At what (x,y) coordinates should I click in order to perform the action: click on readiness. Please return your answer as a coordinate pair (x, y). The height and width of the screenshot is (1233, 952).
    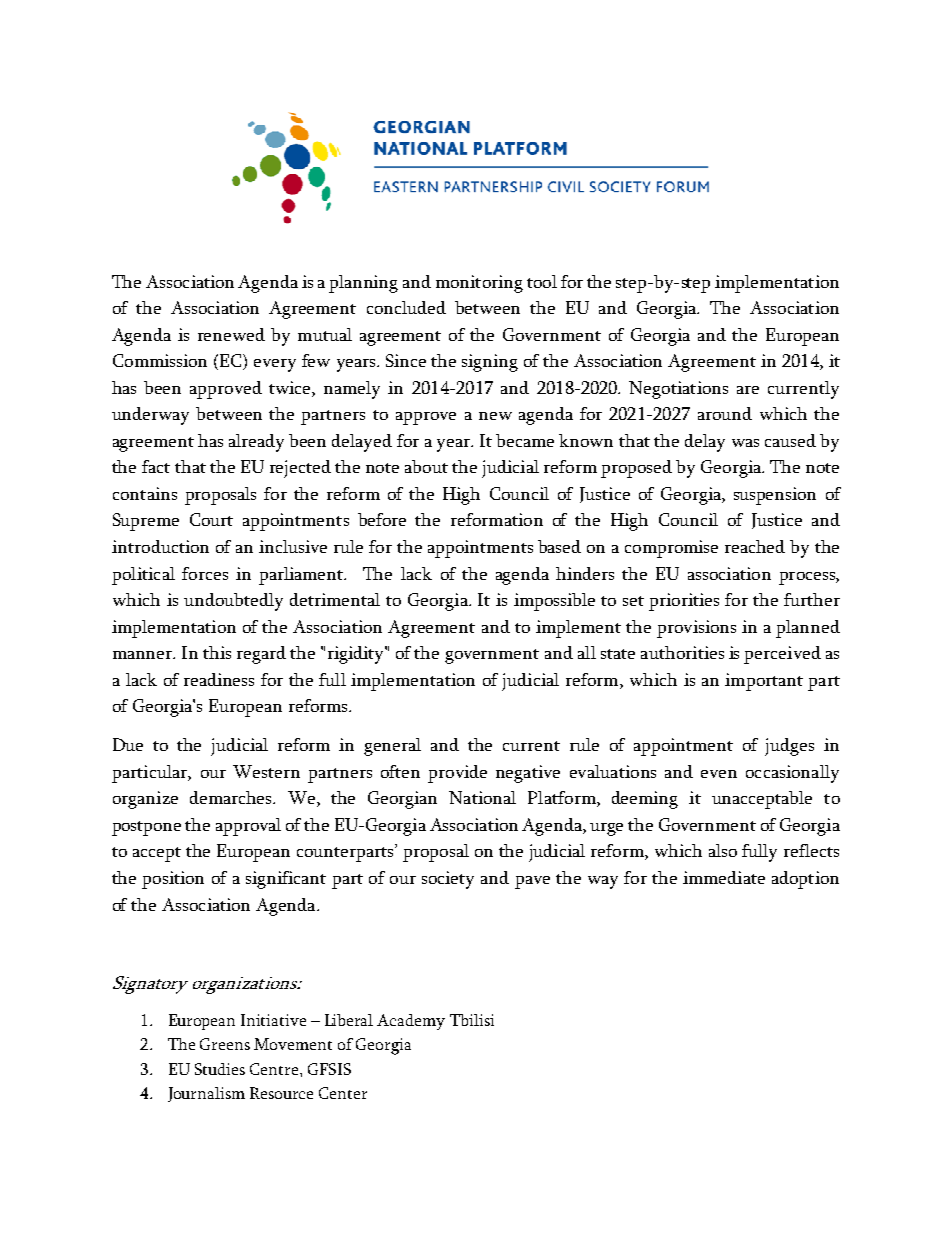
    Looking at the image, I should click on (219, 679).
